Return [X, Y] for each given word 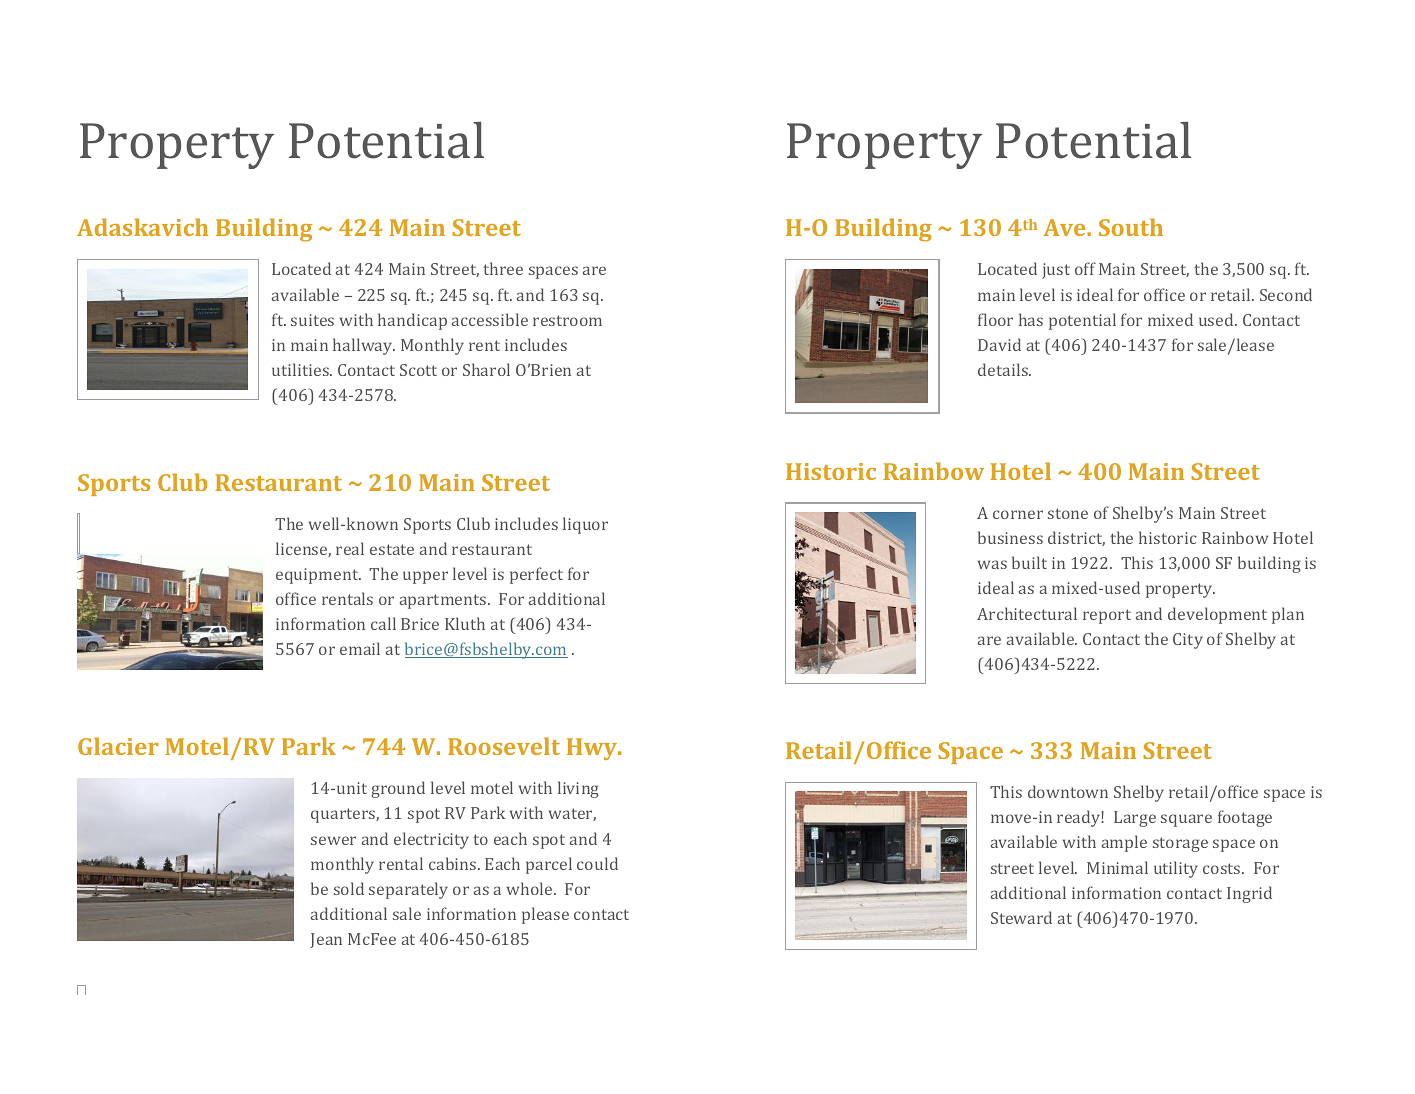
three [503, 268]
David [999, 344]
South [1131, 227]
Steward [1021, 917]
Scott [418, 370]
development [1217, 615]
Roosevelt [504, 746]
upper [425, 577]
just [1056, 271]
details [1004, 369]
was [992, 564]
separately [408, 890]
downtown [1068, 791]
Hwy [593, 749]
